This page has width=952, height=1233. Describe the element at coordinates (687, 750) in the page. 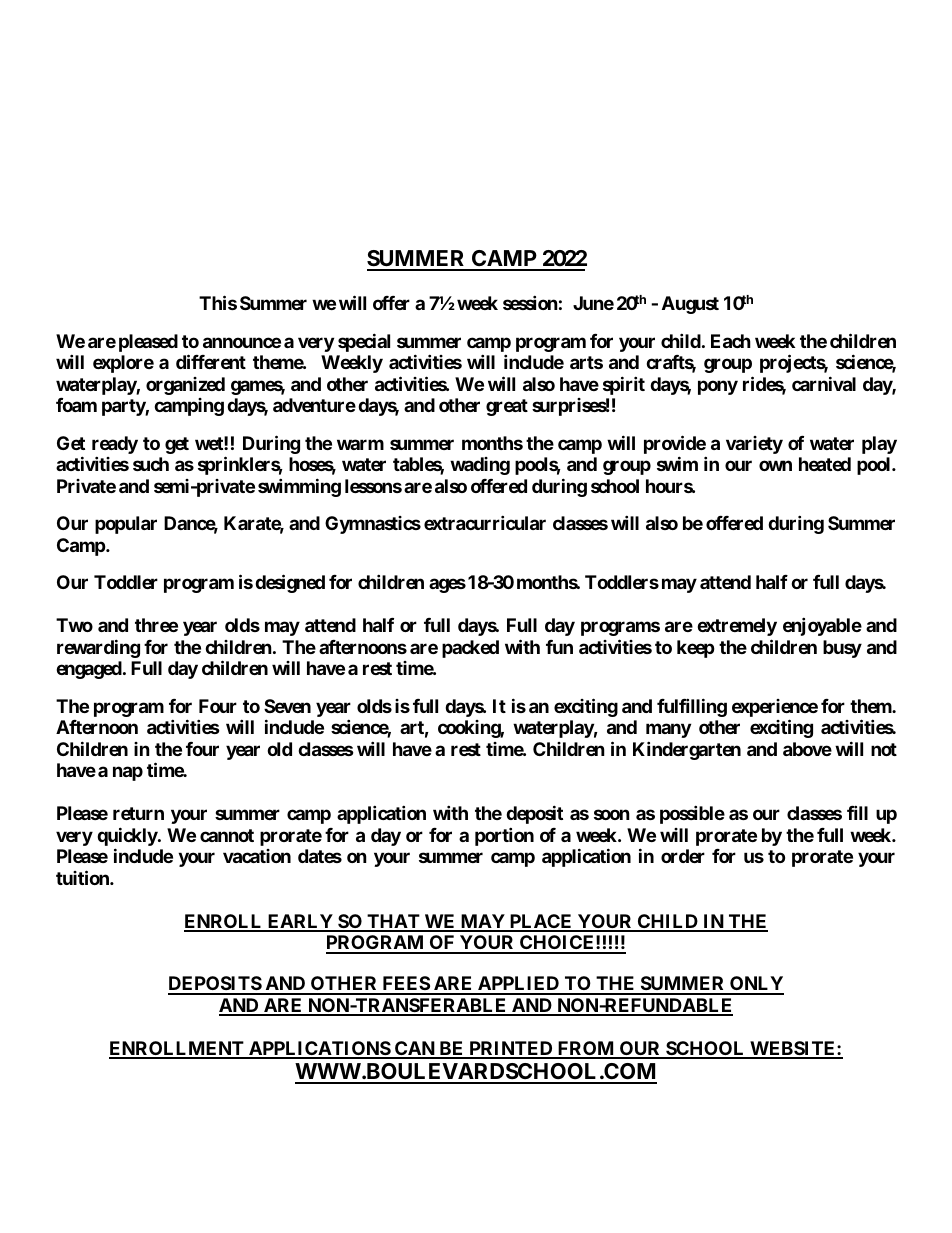

I see `Kindergarten` at that location.
